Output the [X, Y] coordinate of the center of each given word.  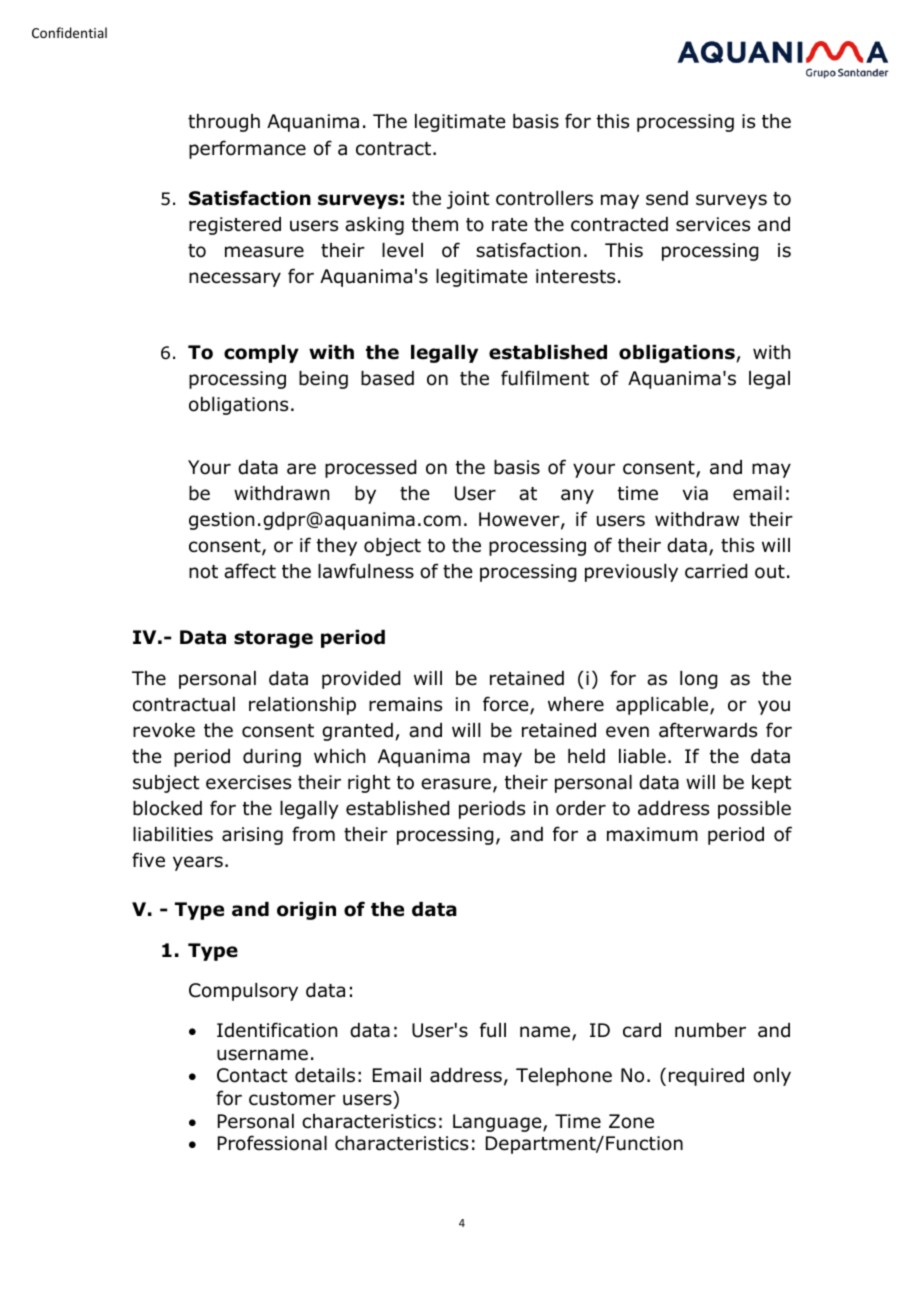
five [148, 860]
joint [468, 200]
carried [716, 571]
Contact [252, 1075]
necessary [235, 279]
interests [575, 276]
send [667, 198]
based [387, 378]
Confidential [69, 32]
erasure [456, 784]
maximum [652, 834]
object [392, 547]
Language [498, 1123]
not [203, 572]
